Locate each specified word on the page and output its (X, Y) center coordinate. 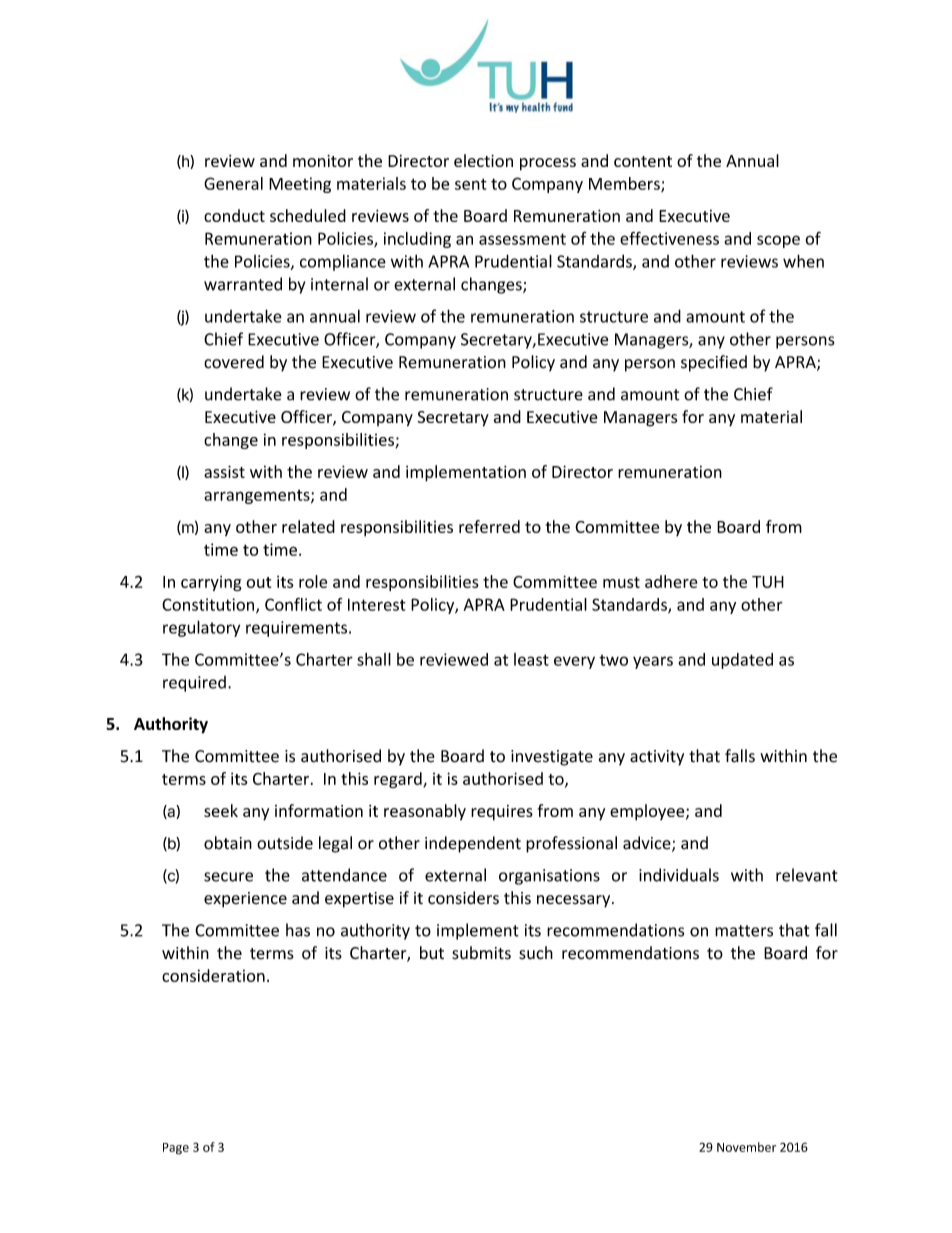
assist (224, 471)
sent (471, 184)
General (233, 183)
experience (245, 900)
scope (778, 241)
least (531, 659)
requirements (296, 629)
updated (742, 661)
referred (489, 526)
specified (714, 363)
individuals (679, 875)
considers (463, 898)
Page (176, 1149)
